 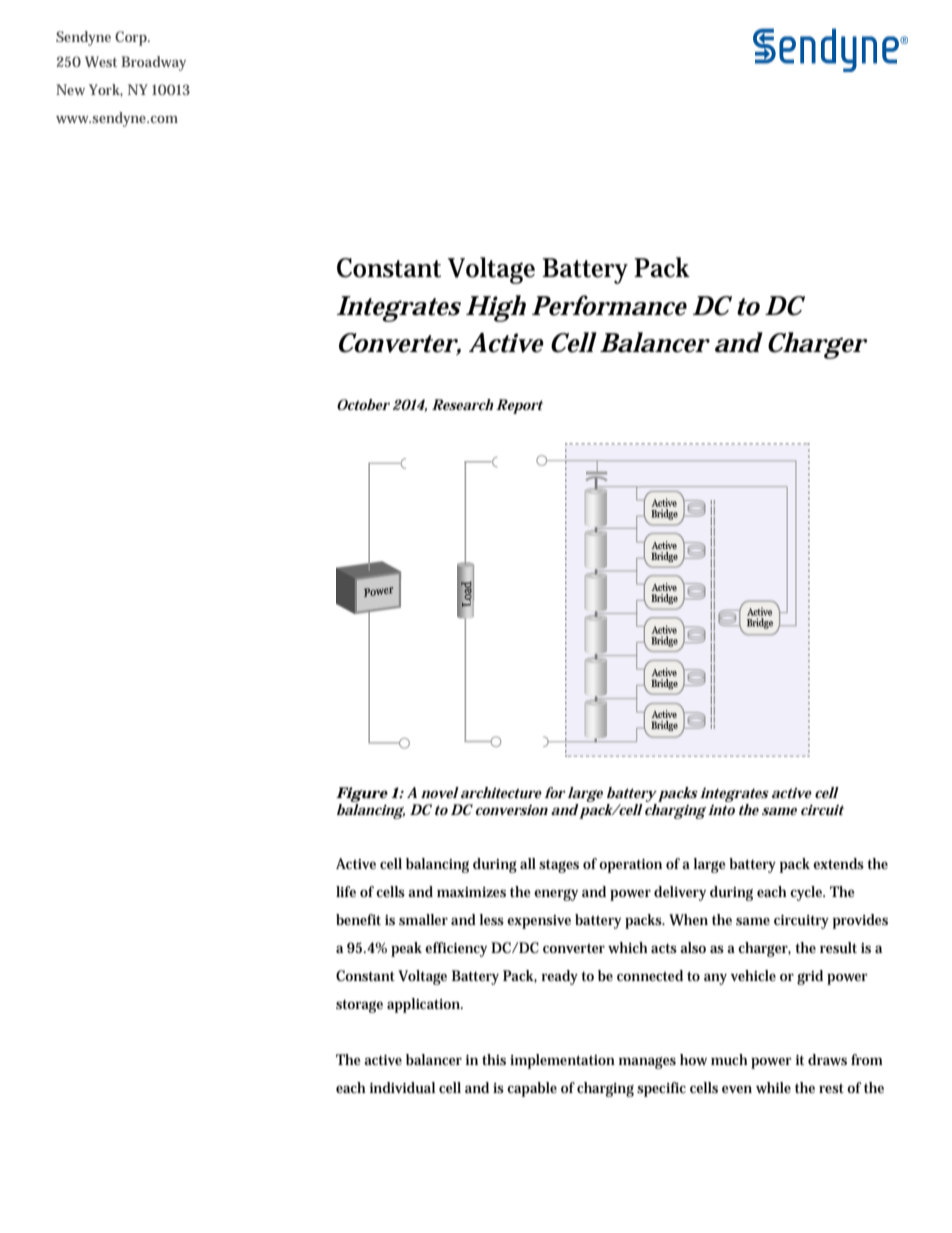 What do you see at coordinates (609, 305) in the screenshot?
I see `Performance` at bounding box center [609, 305].
